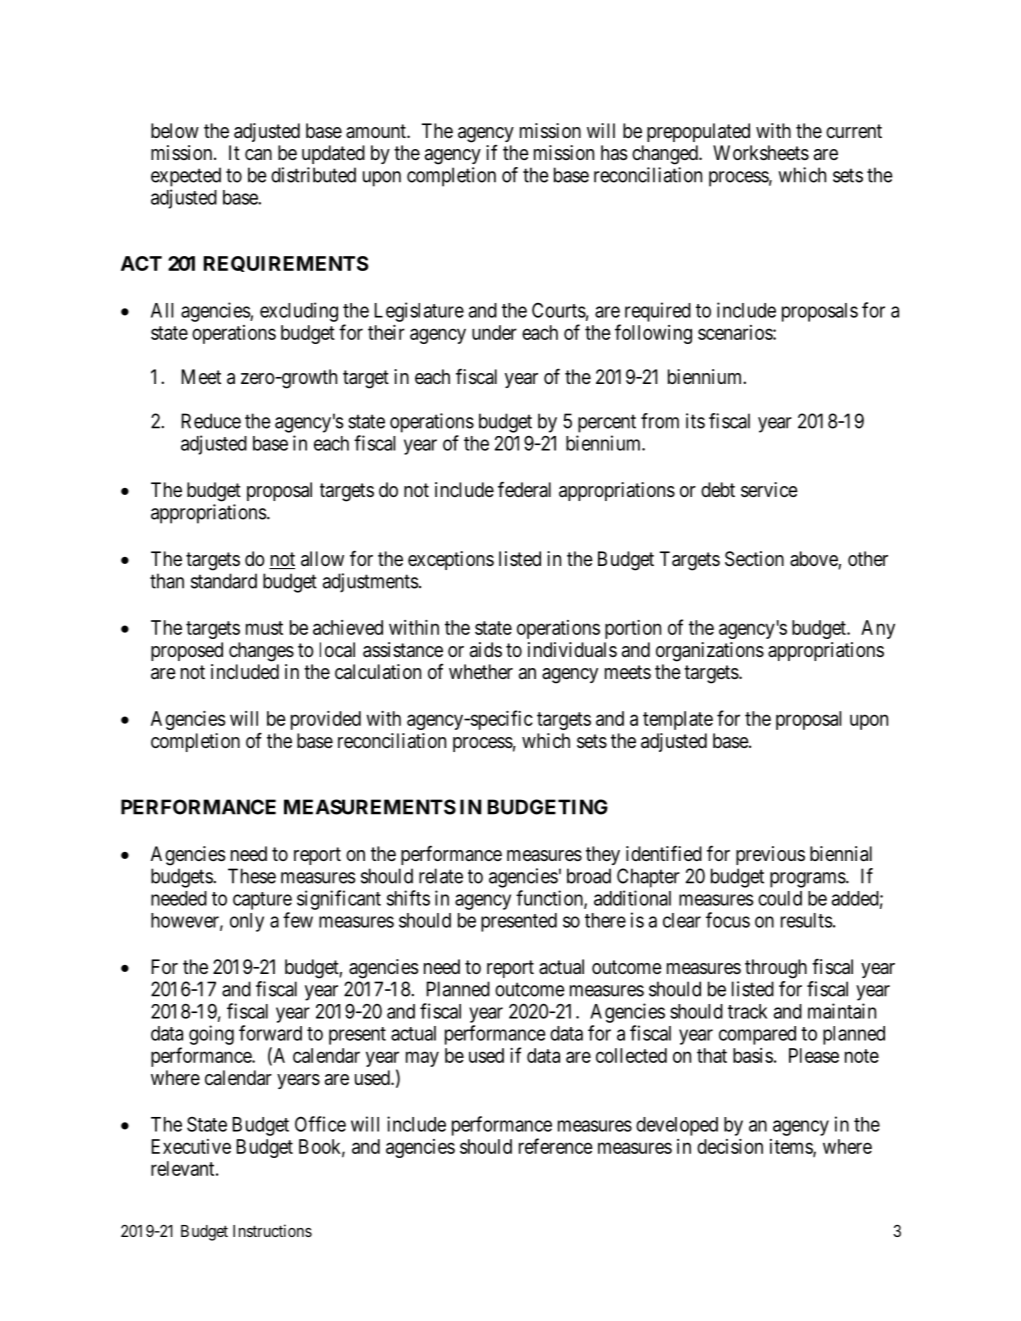 This screenshot has width=1021, height=1321. I want to click on federal, so click(524, 489).
